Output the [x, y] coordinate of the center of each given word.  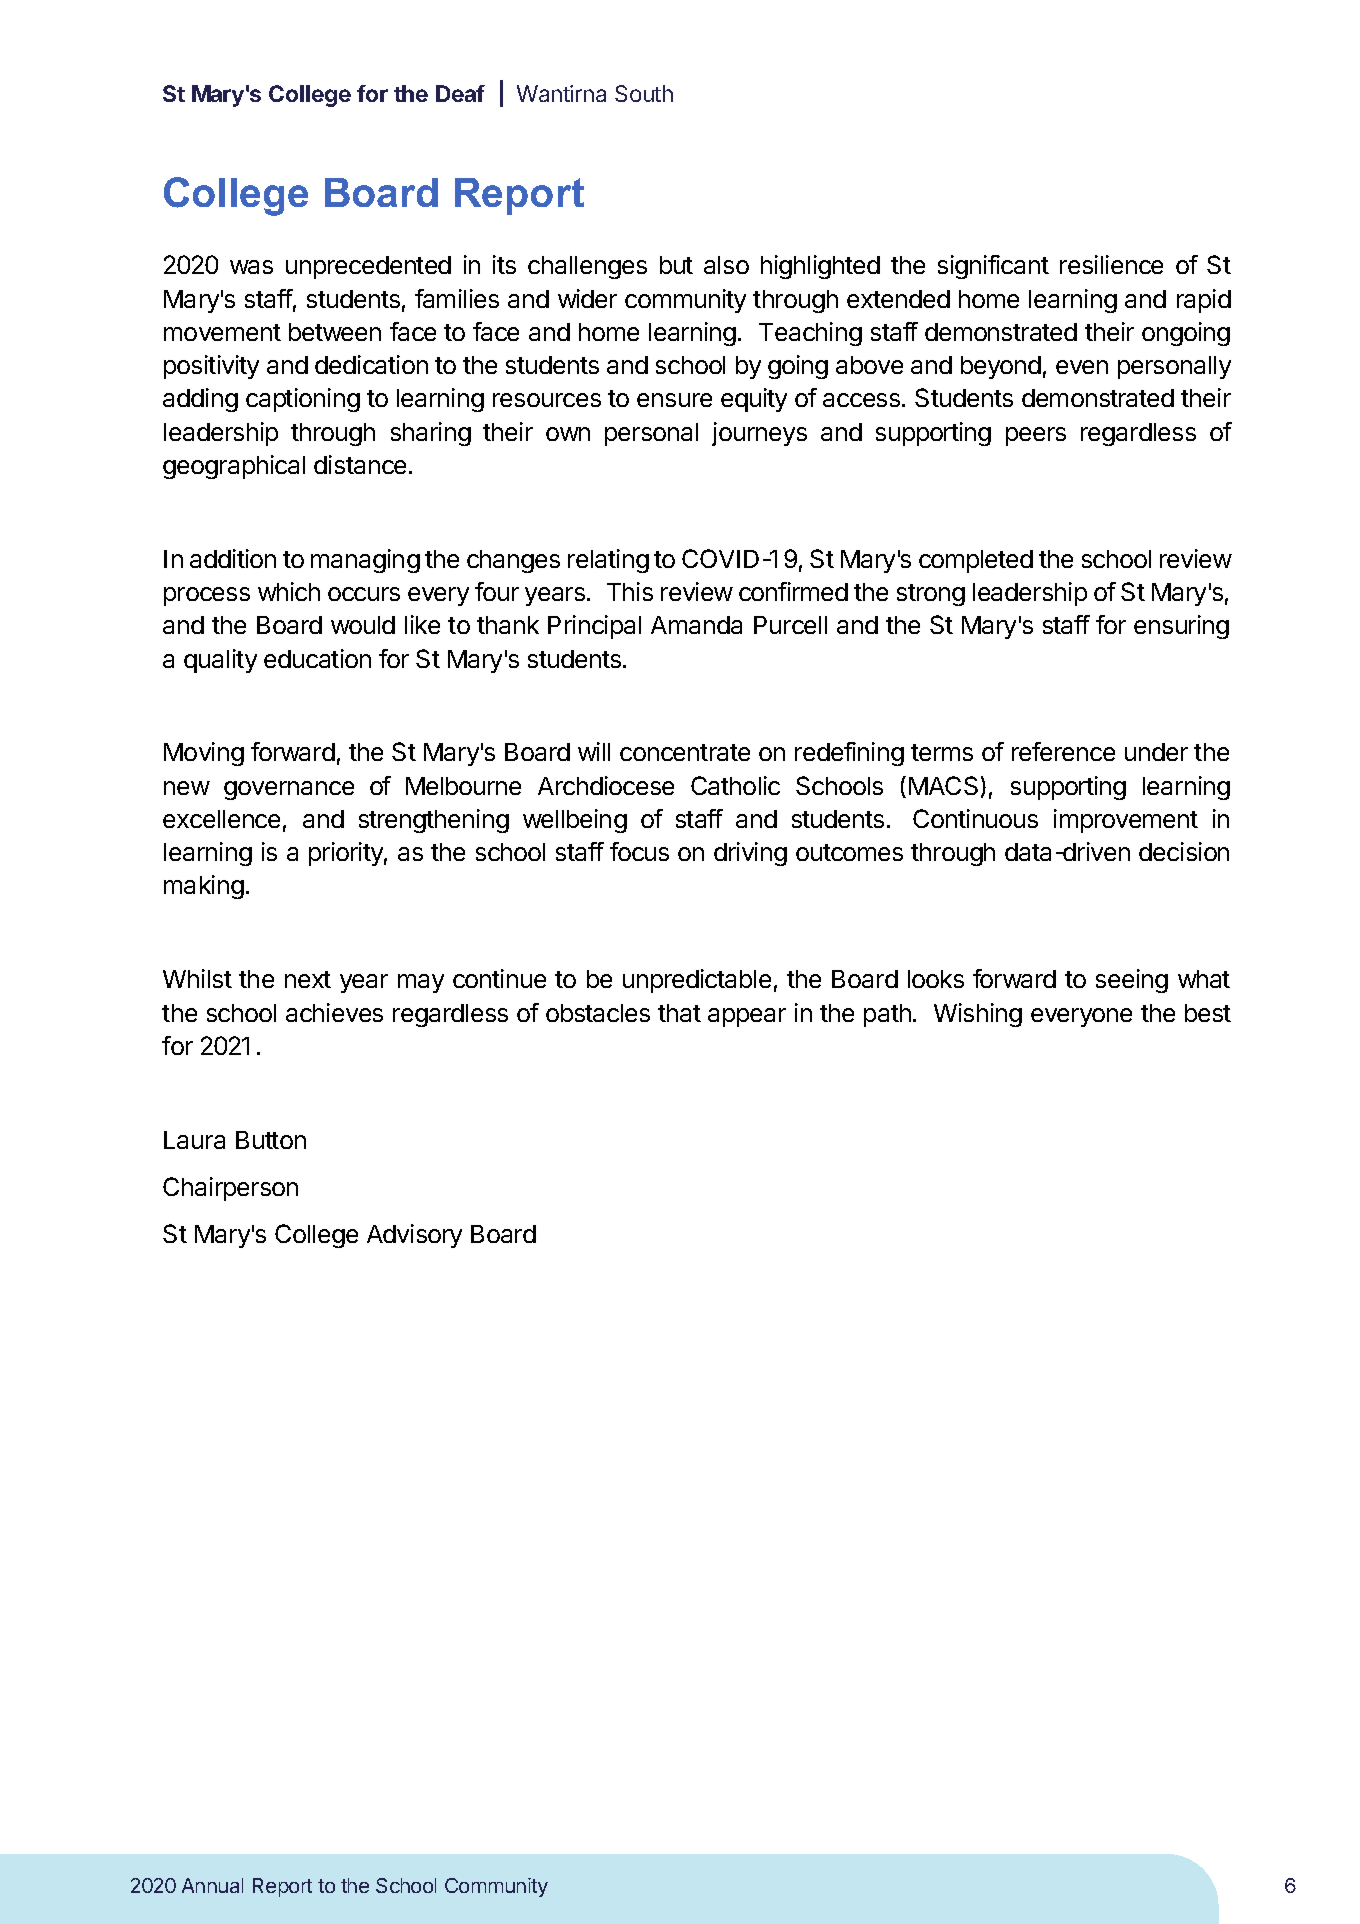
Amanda [696, 625]
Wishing [978, 1015]
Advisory [414, 1236]
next [308, 979]
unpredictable [697, 981]
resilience [1111, 264]
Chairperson [230, 1189]
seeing [1132, 981]
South [644, 93]
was [251, 267]
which [289, 591]
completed [976, 561]
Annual [212, 1885]
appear [747, 1017]
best [1208, 1013]
